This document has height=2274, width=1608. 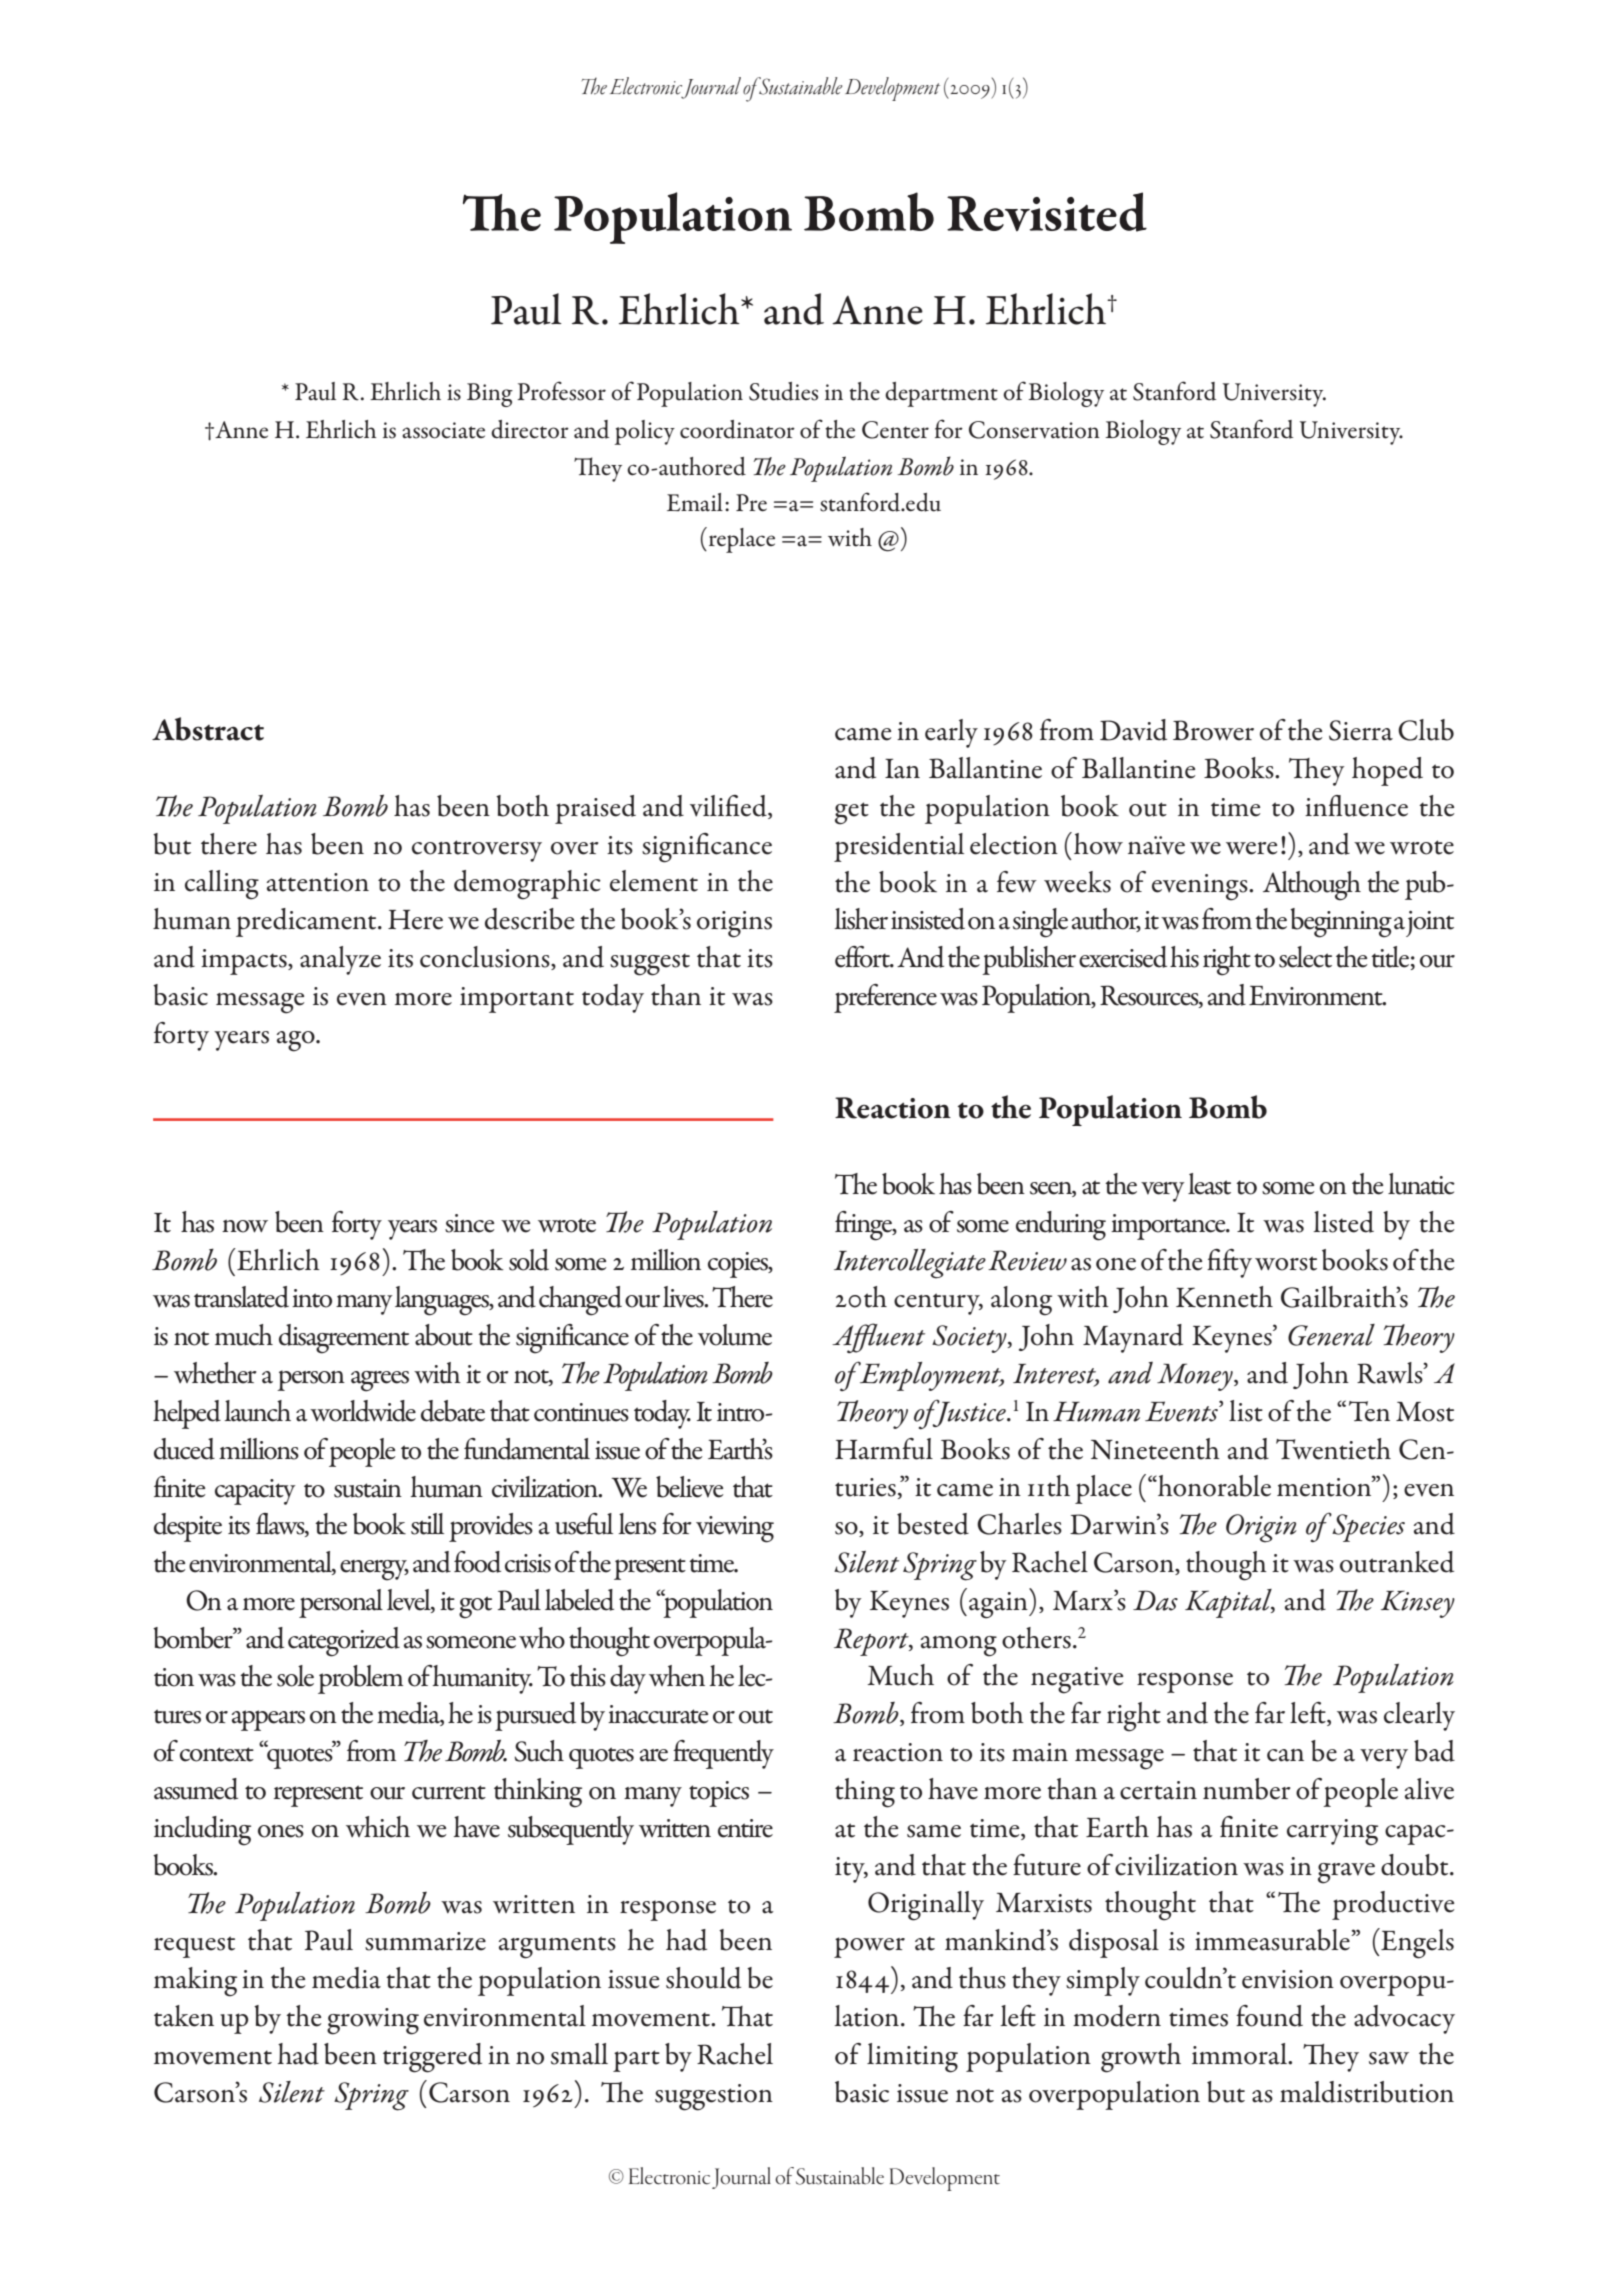 What do you see at coordinates (222, 885) in the document?
I see `calling` at bounding box center [222, 885].
